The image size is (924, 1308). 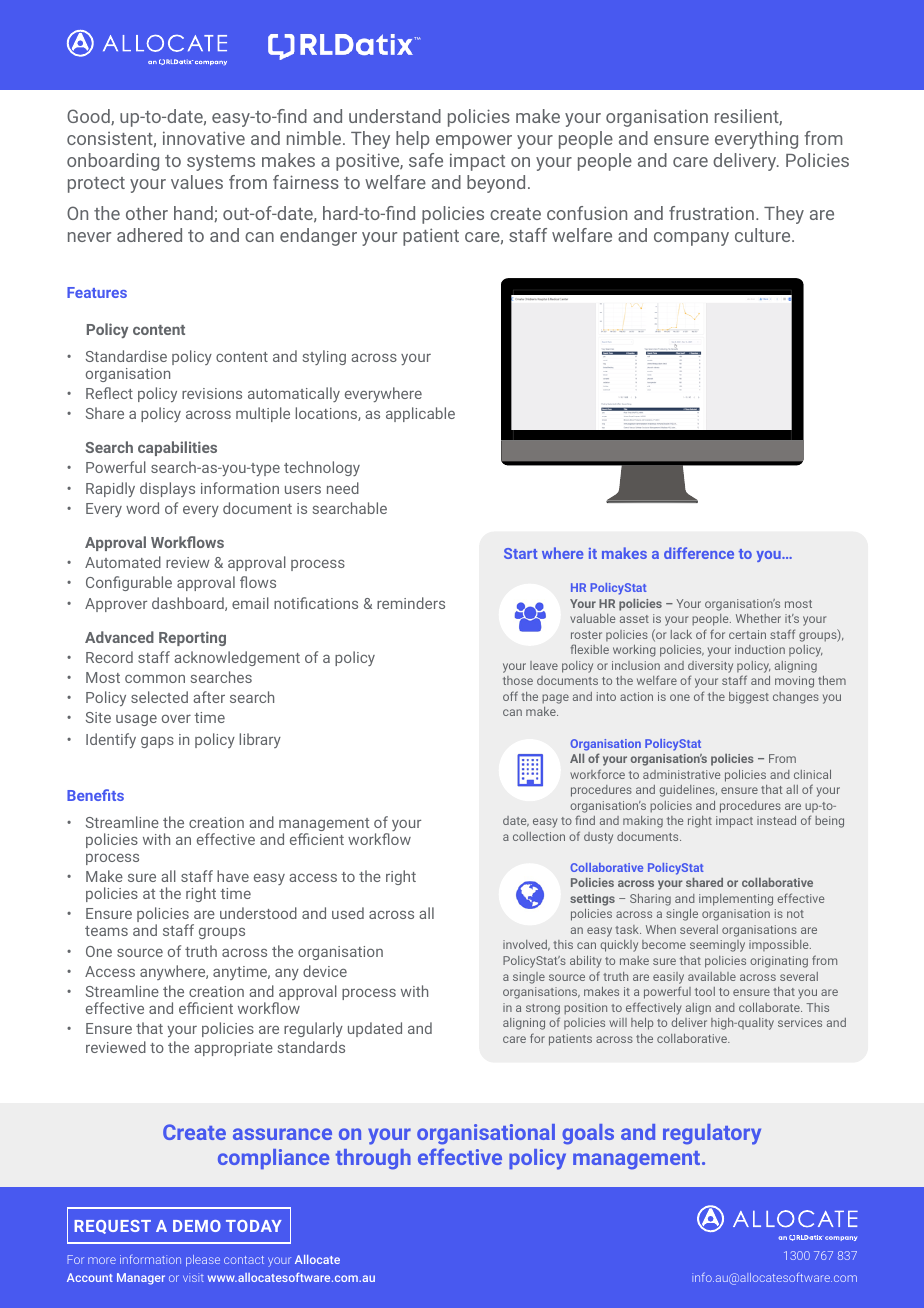 What do you see at coordinates (177, 448) in the document?
I see `capabilities` at bounding box center [177, 448].
